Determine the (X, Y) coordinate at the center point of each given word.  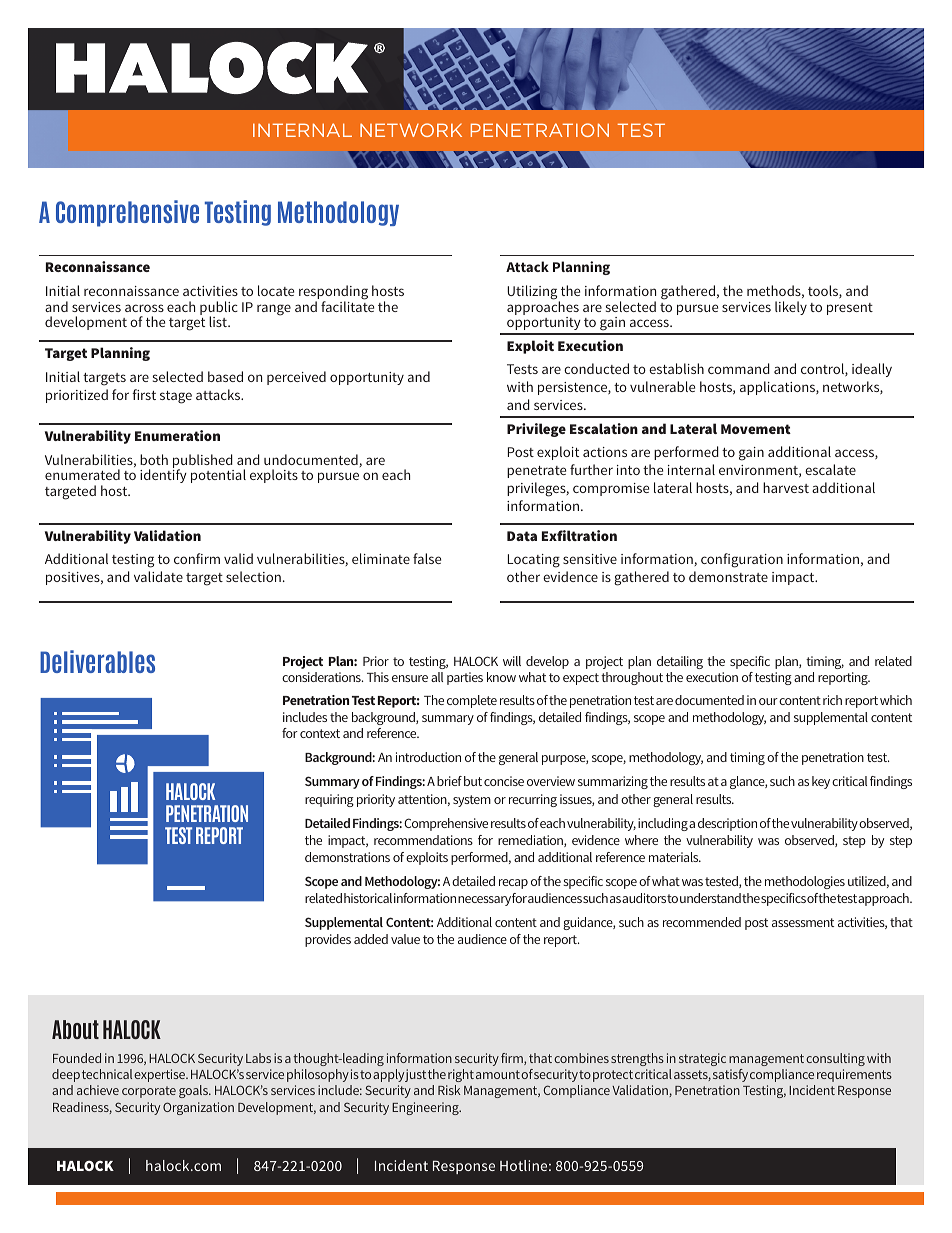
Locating (534, 561)
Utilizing (533, 293)
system (472, 801)
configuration (742, 560)
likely (791, 308)
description (727, 824)
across (144, 308)
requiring (329, 800)
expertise (161, 1075)
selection (253, 576)
